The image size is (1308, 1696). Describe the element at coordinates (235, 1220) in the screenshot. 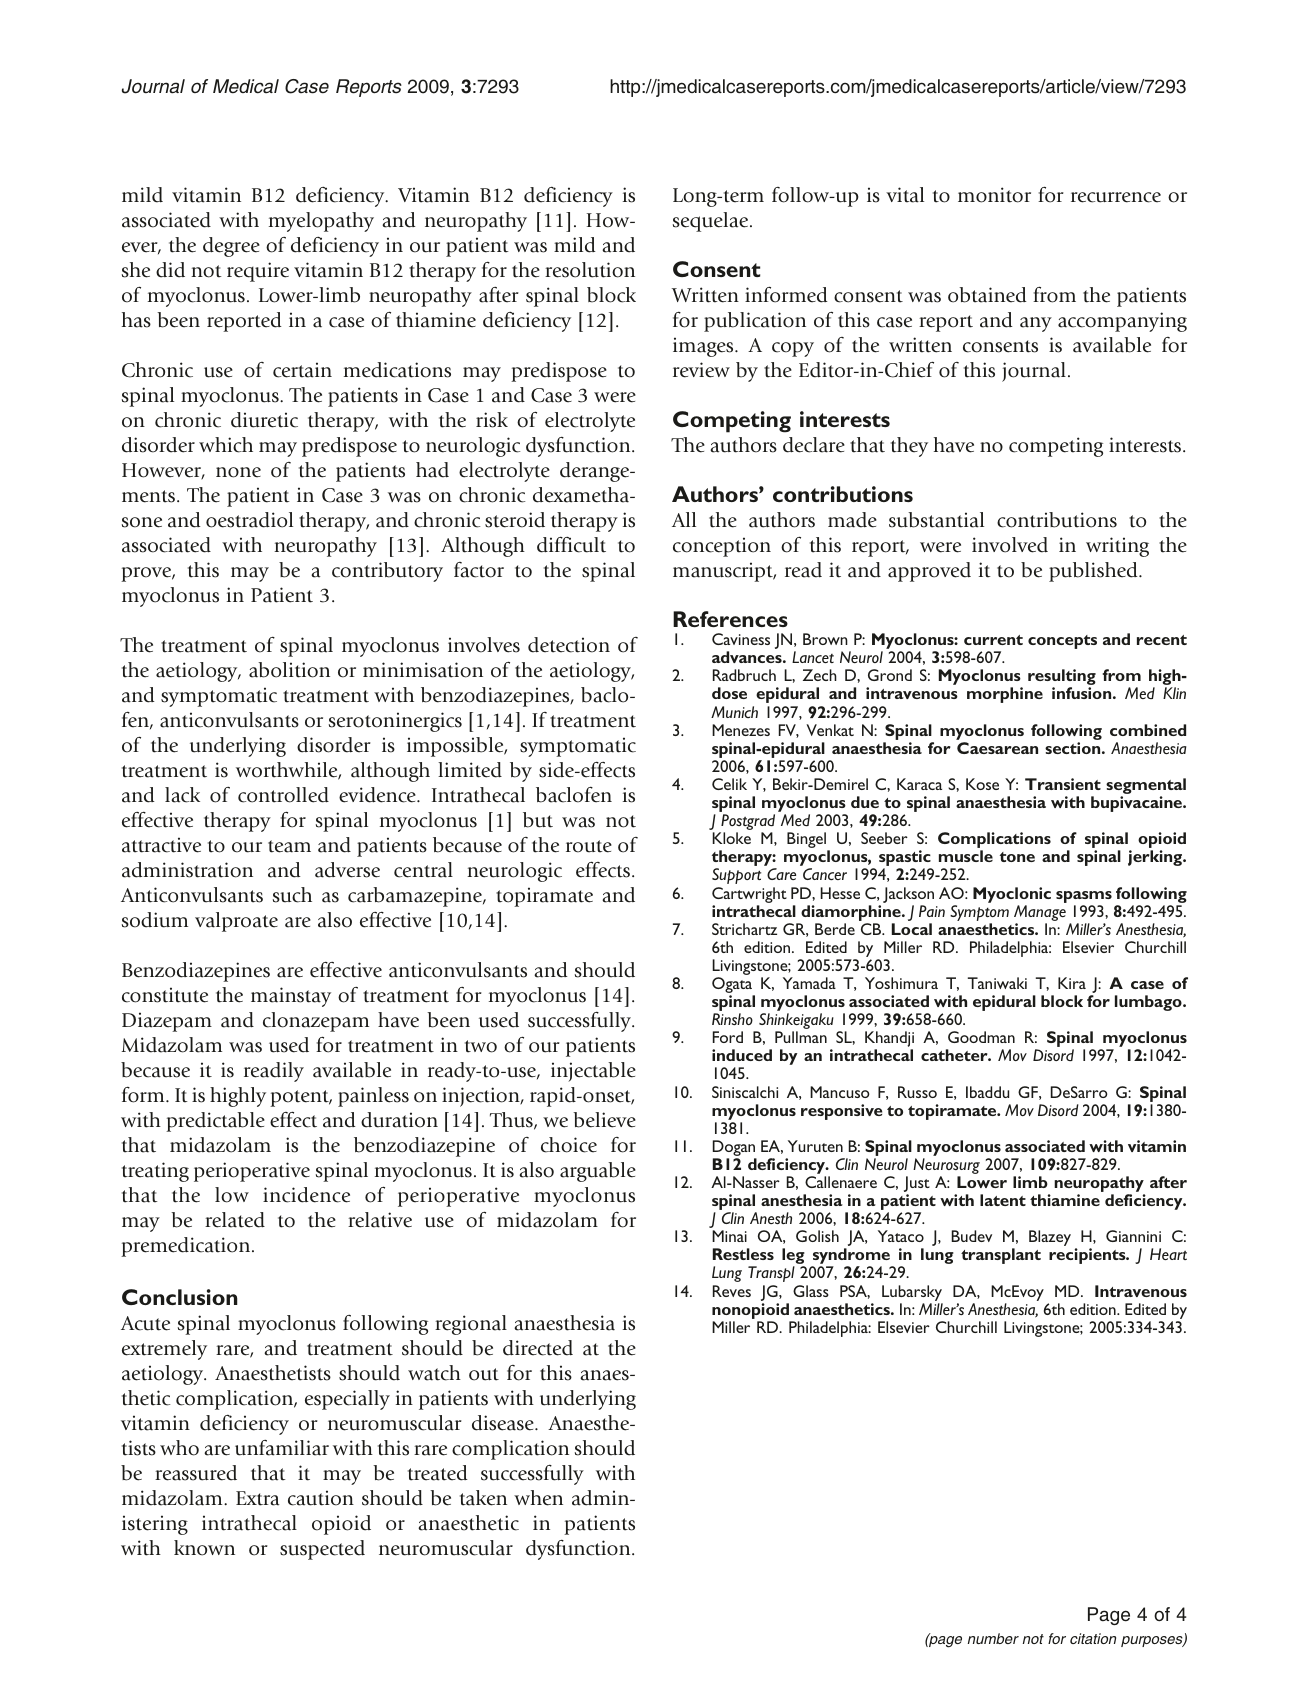

I see `related` at that location.
